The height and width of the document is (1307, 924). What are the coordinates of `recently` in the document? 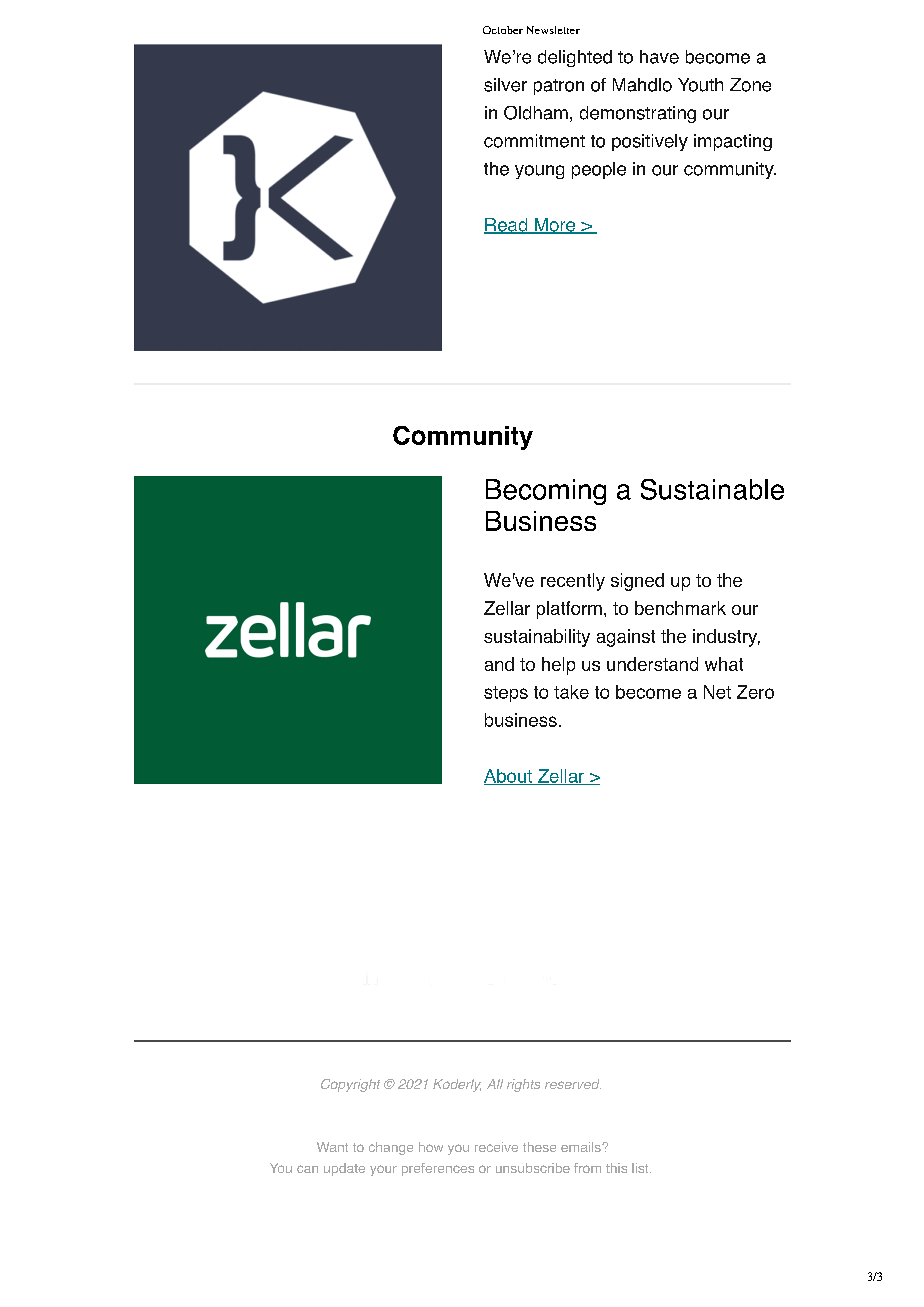 It's located at (573, 582).
